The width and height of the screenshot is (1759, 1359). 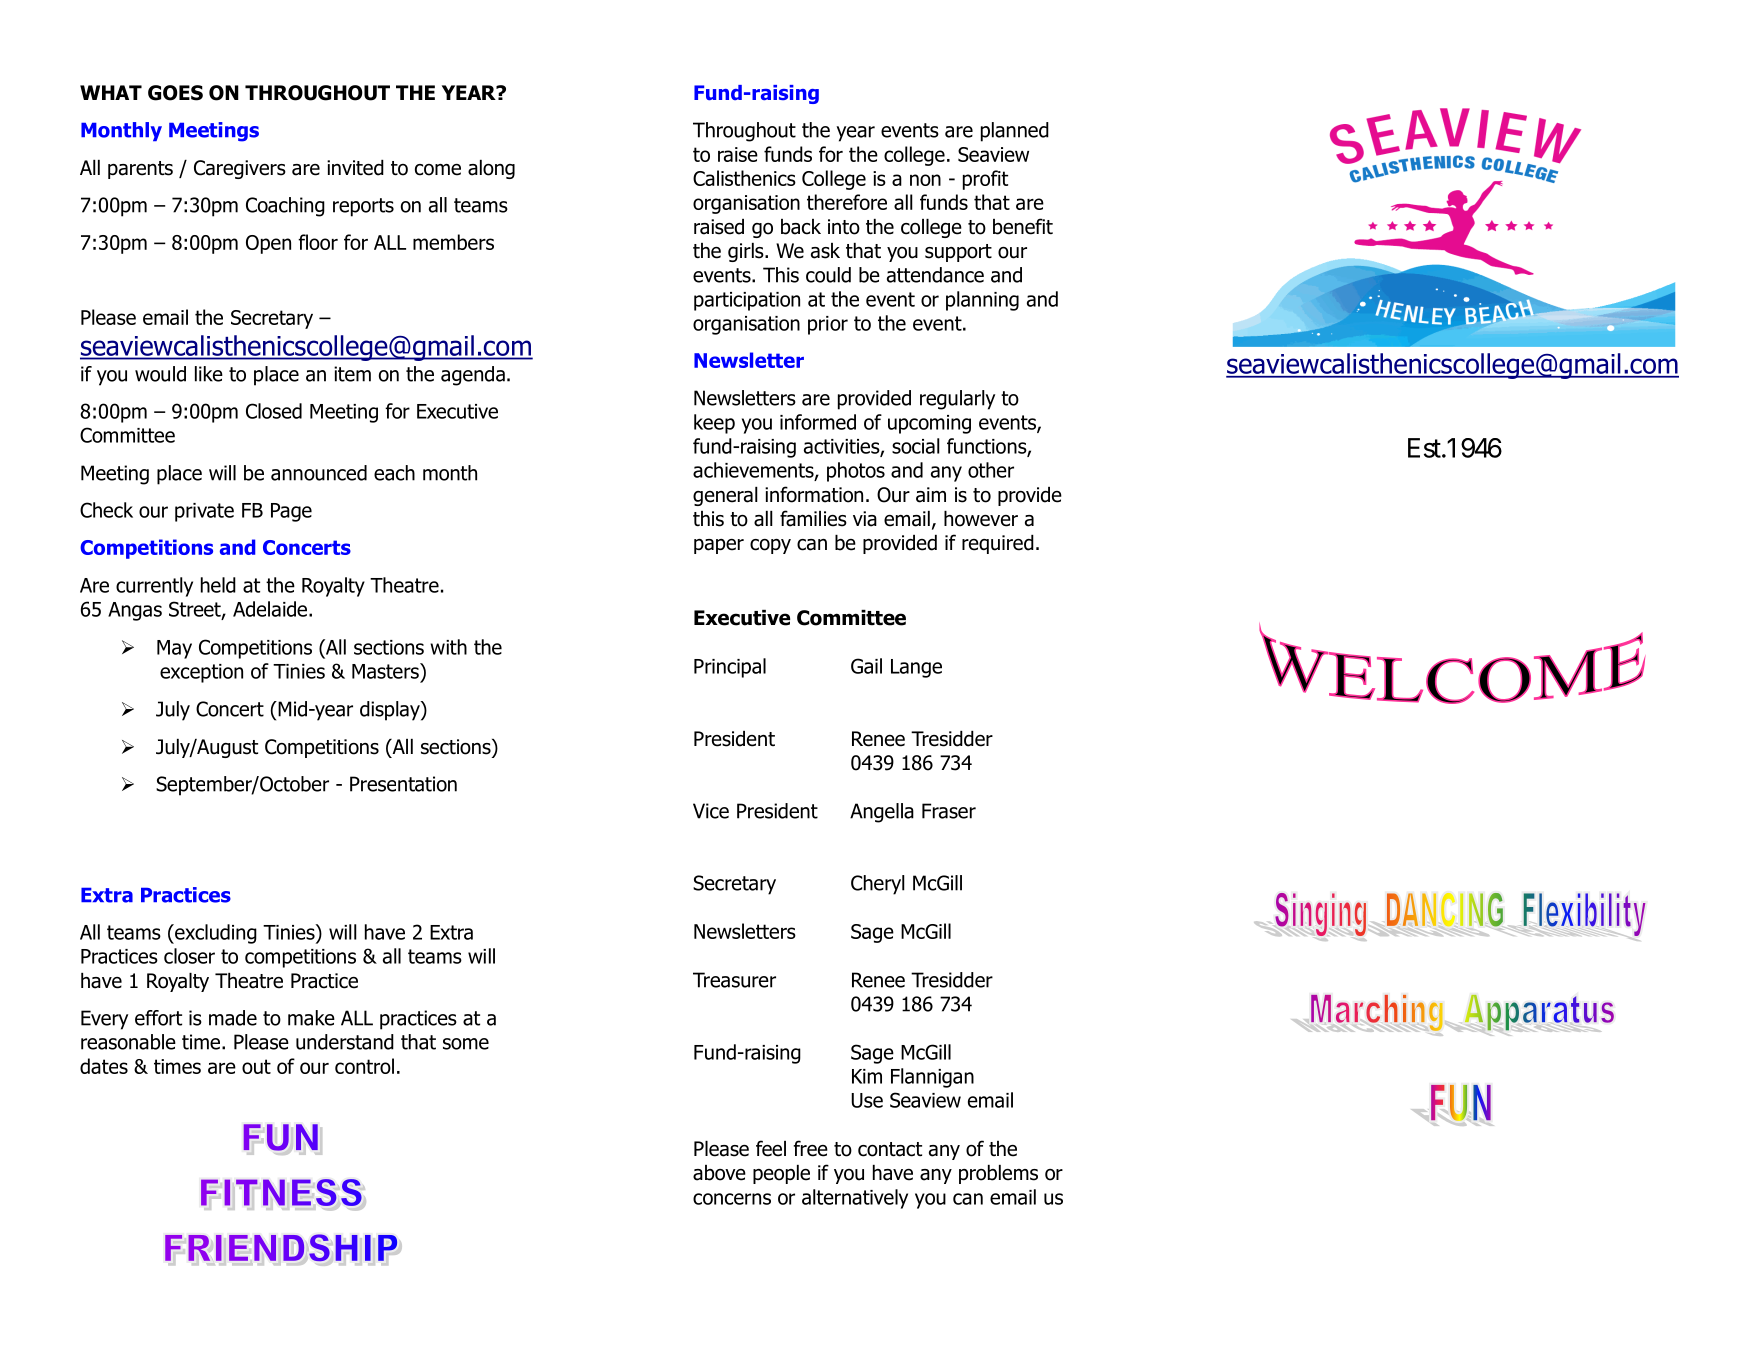 I want to click on contact, so click(x=890, y=1149).
